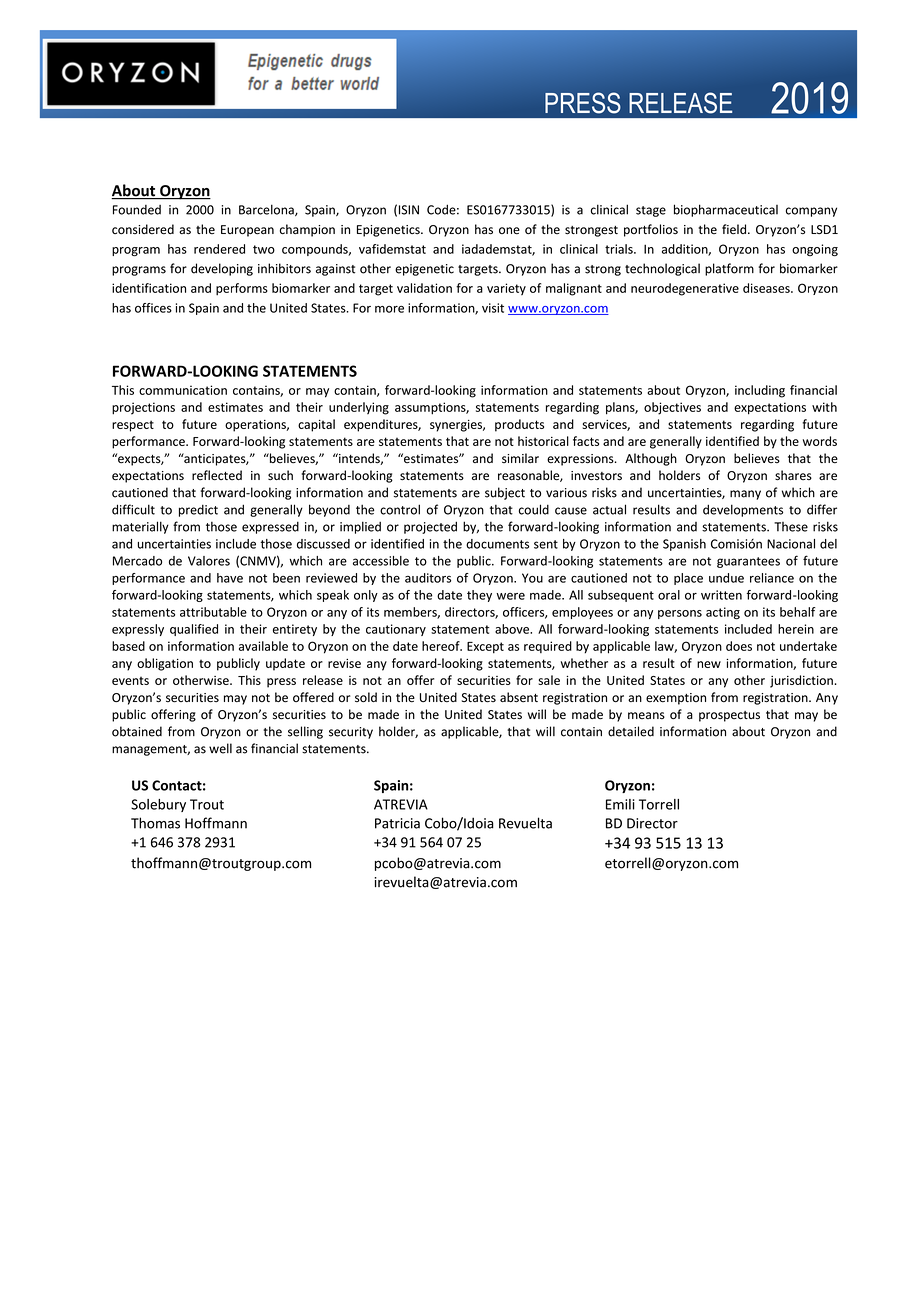 Image resolution: width=924 pixels, height=1308 pixels. Describe the element at coordinates (723, 613) in the page. I see `acting` at that location.
